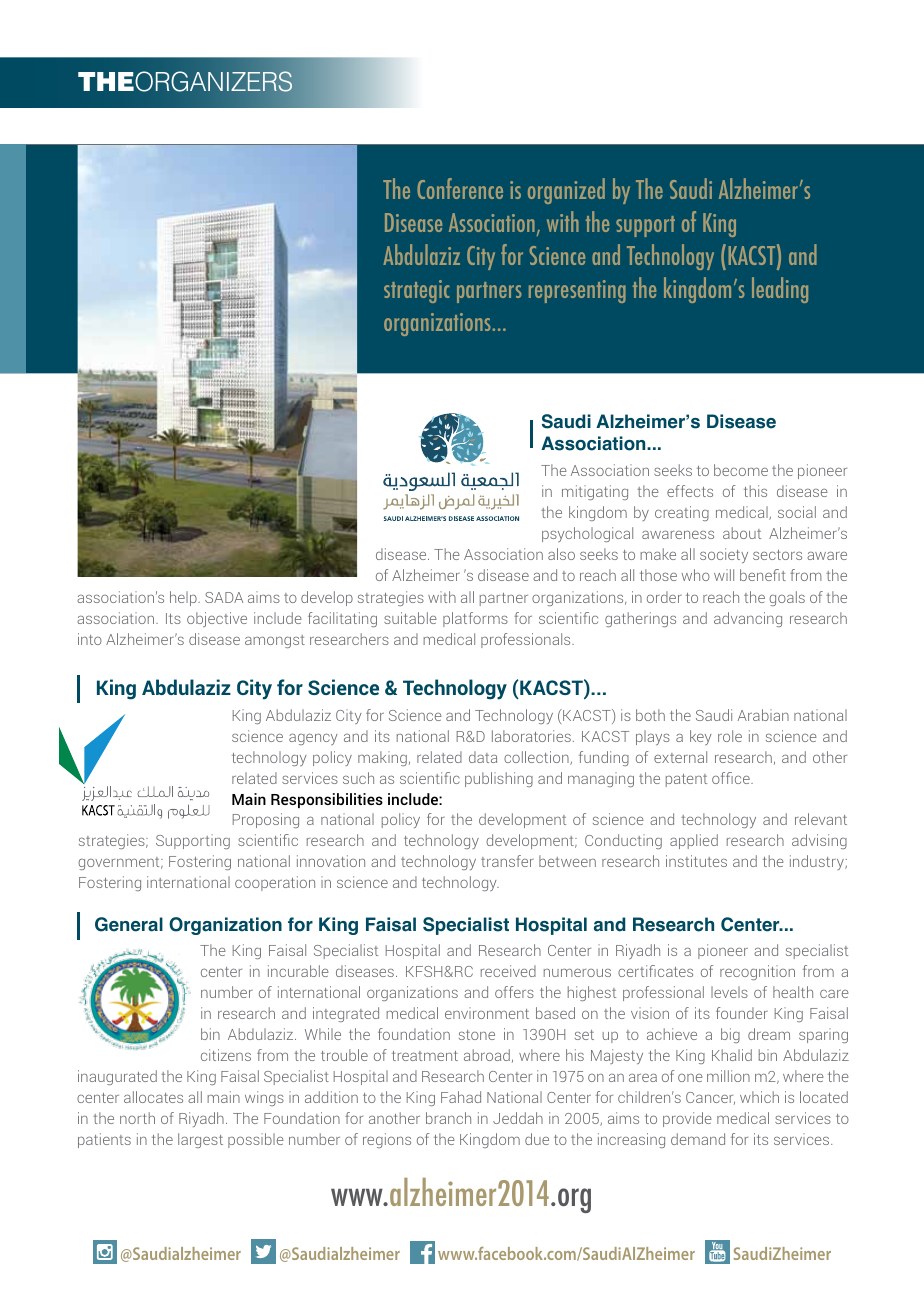 This screenshot has width=924, height=1308. I want to click on Conference, so click(460, 188).
